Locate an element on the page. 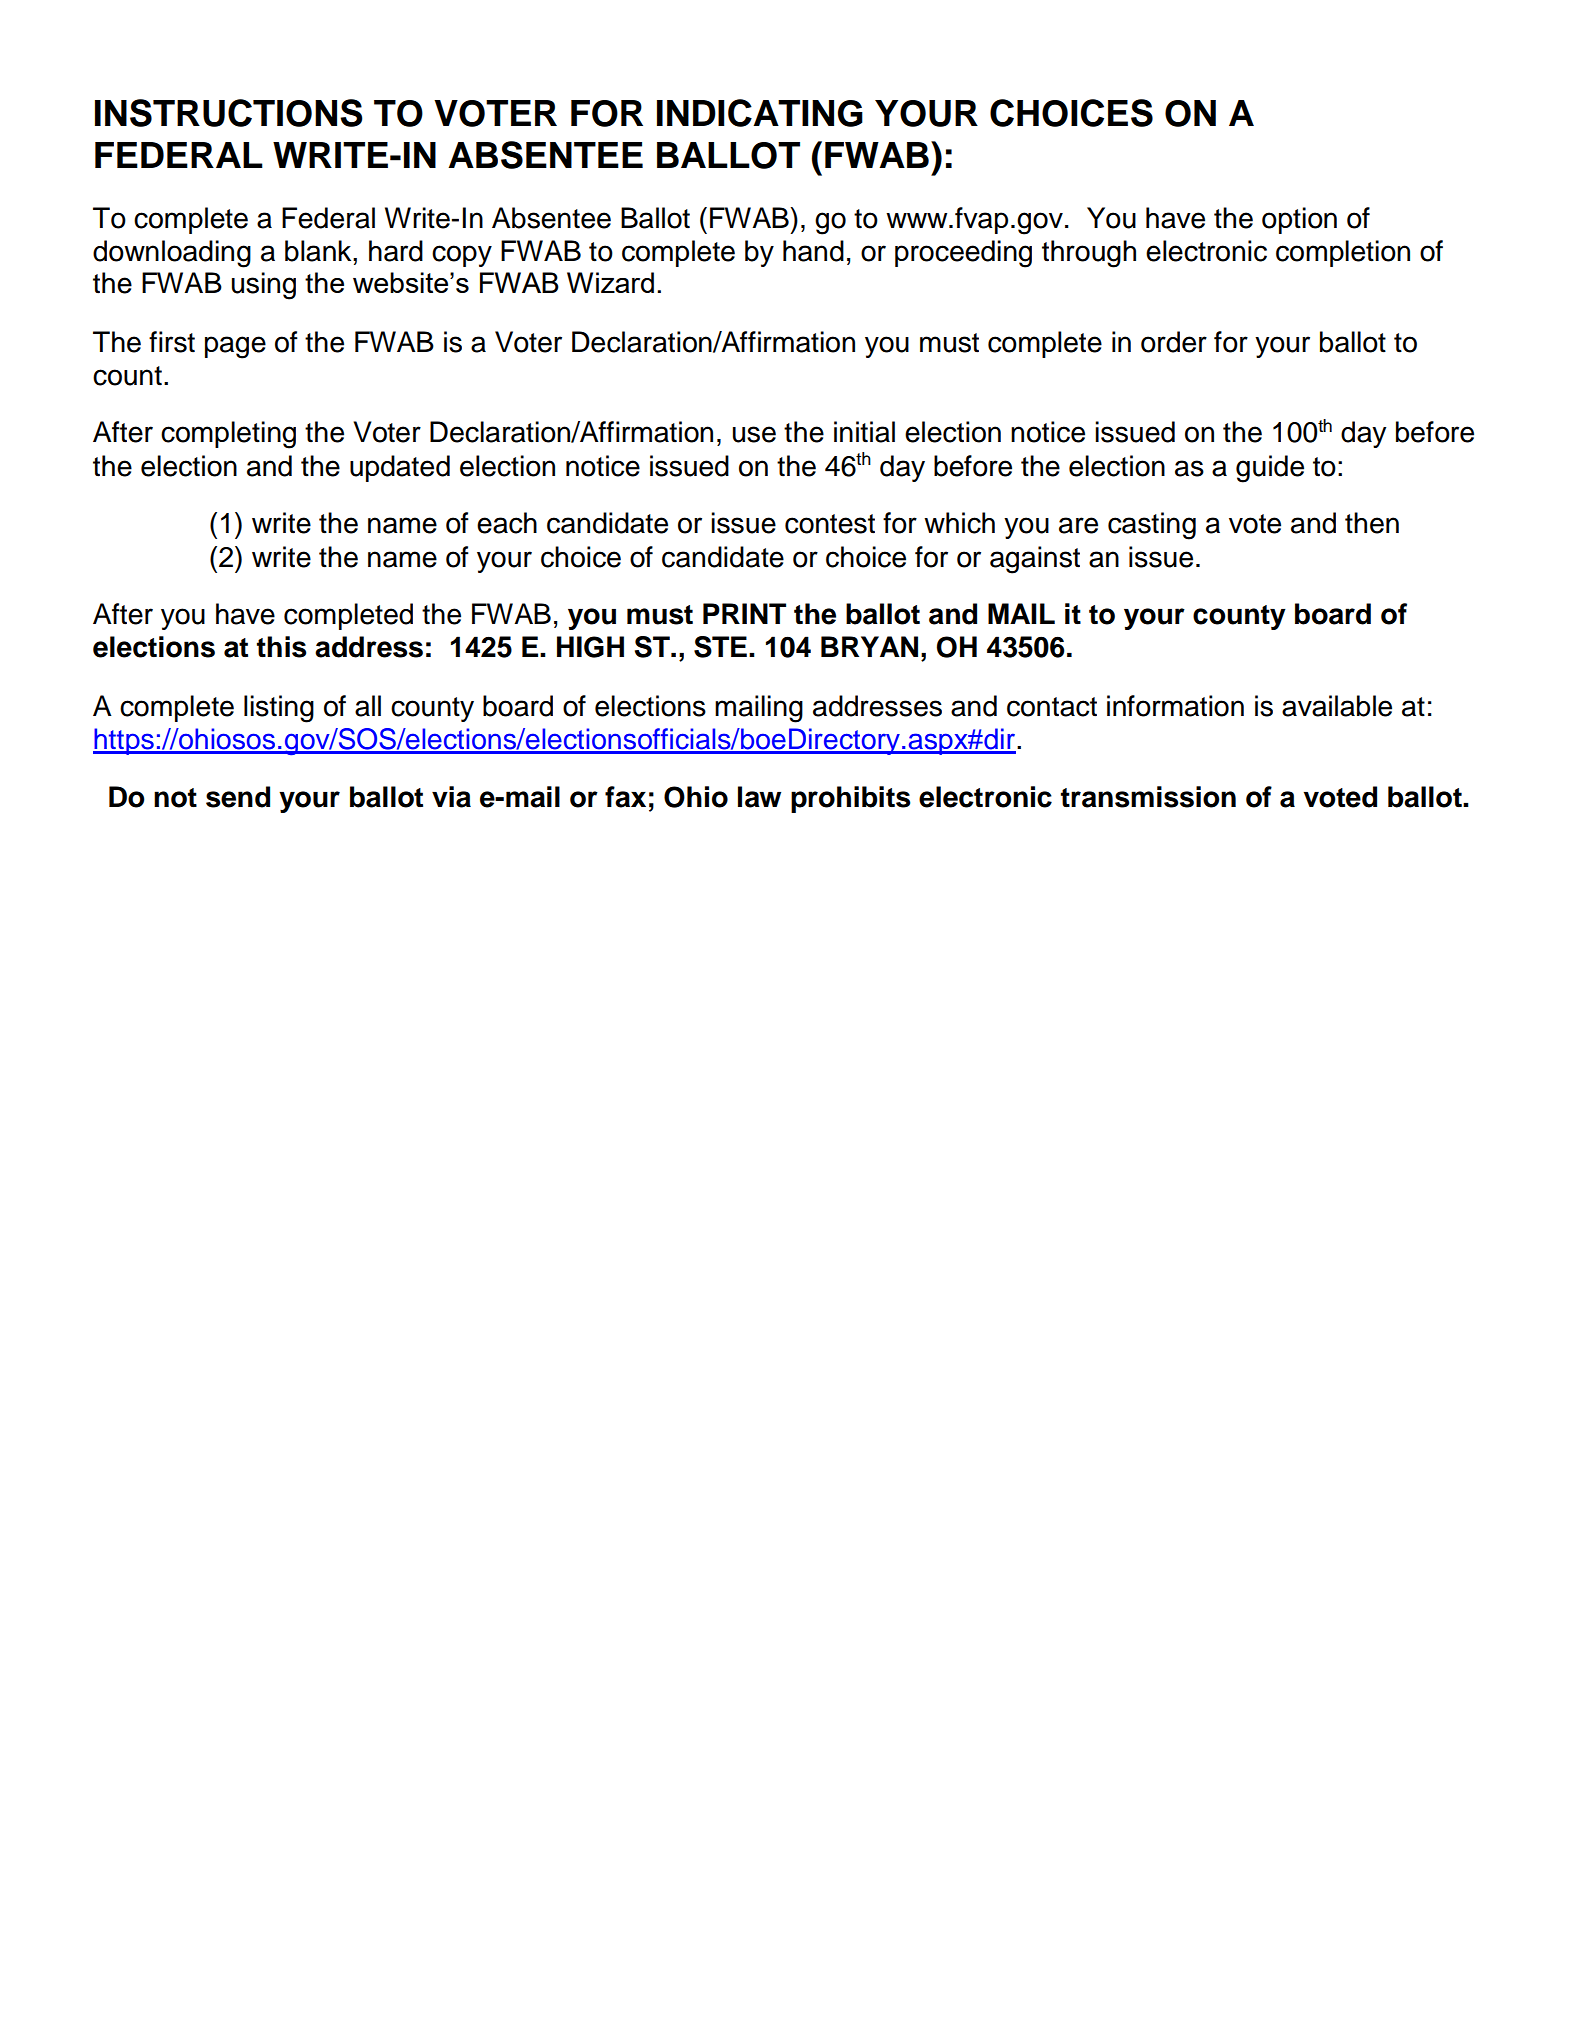 This document has width=1578, height=2042. INDICATING is located at coordinates (760, 113).
